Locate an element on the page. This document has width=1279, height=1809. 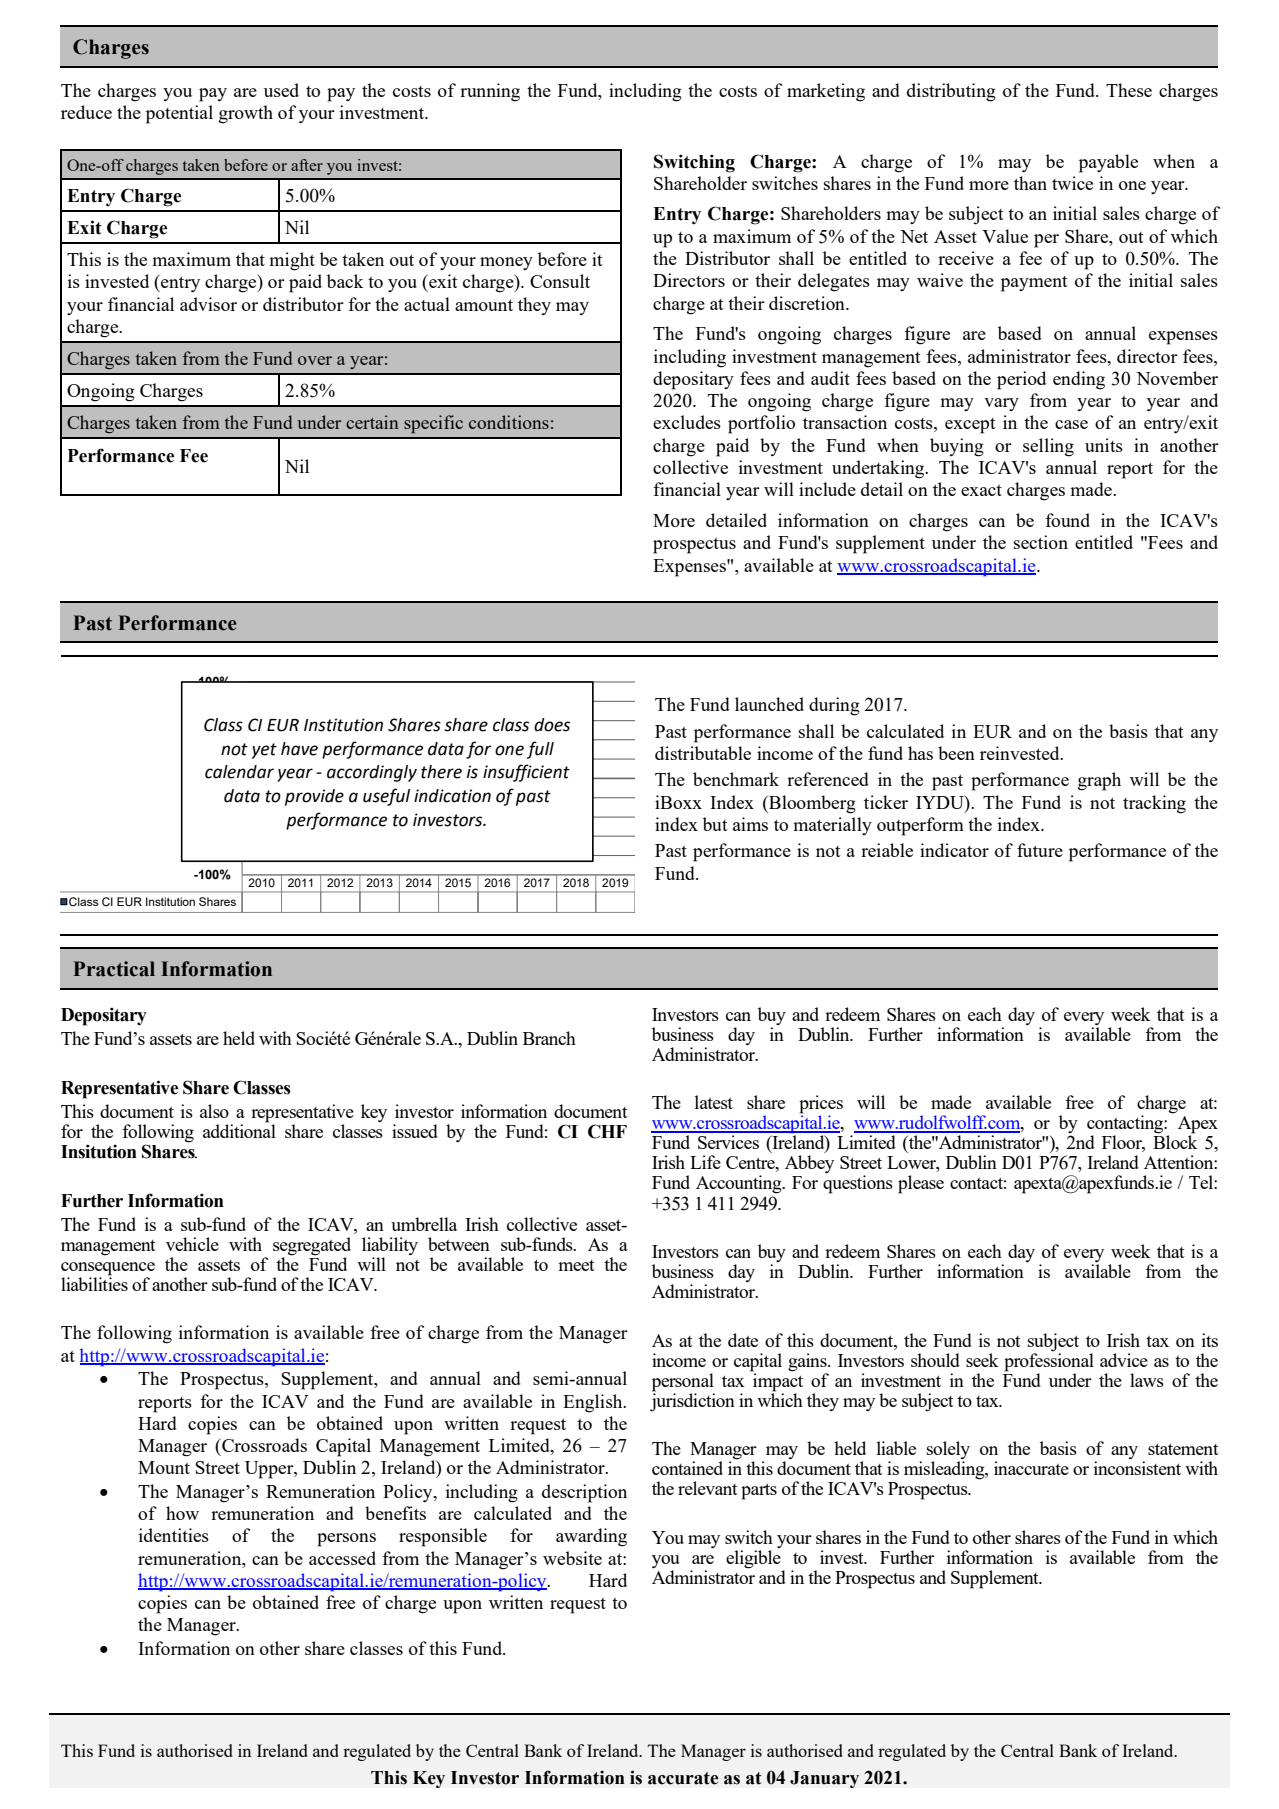
yet is located at coordinates (264, 751).
